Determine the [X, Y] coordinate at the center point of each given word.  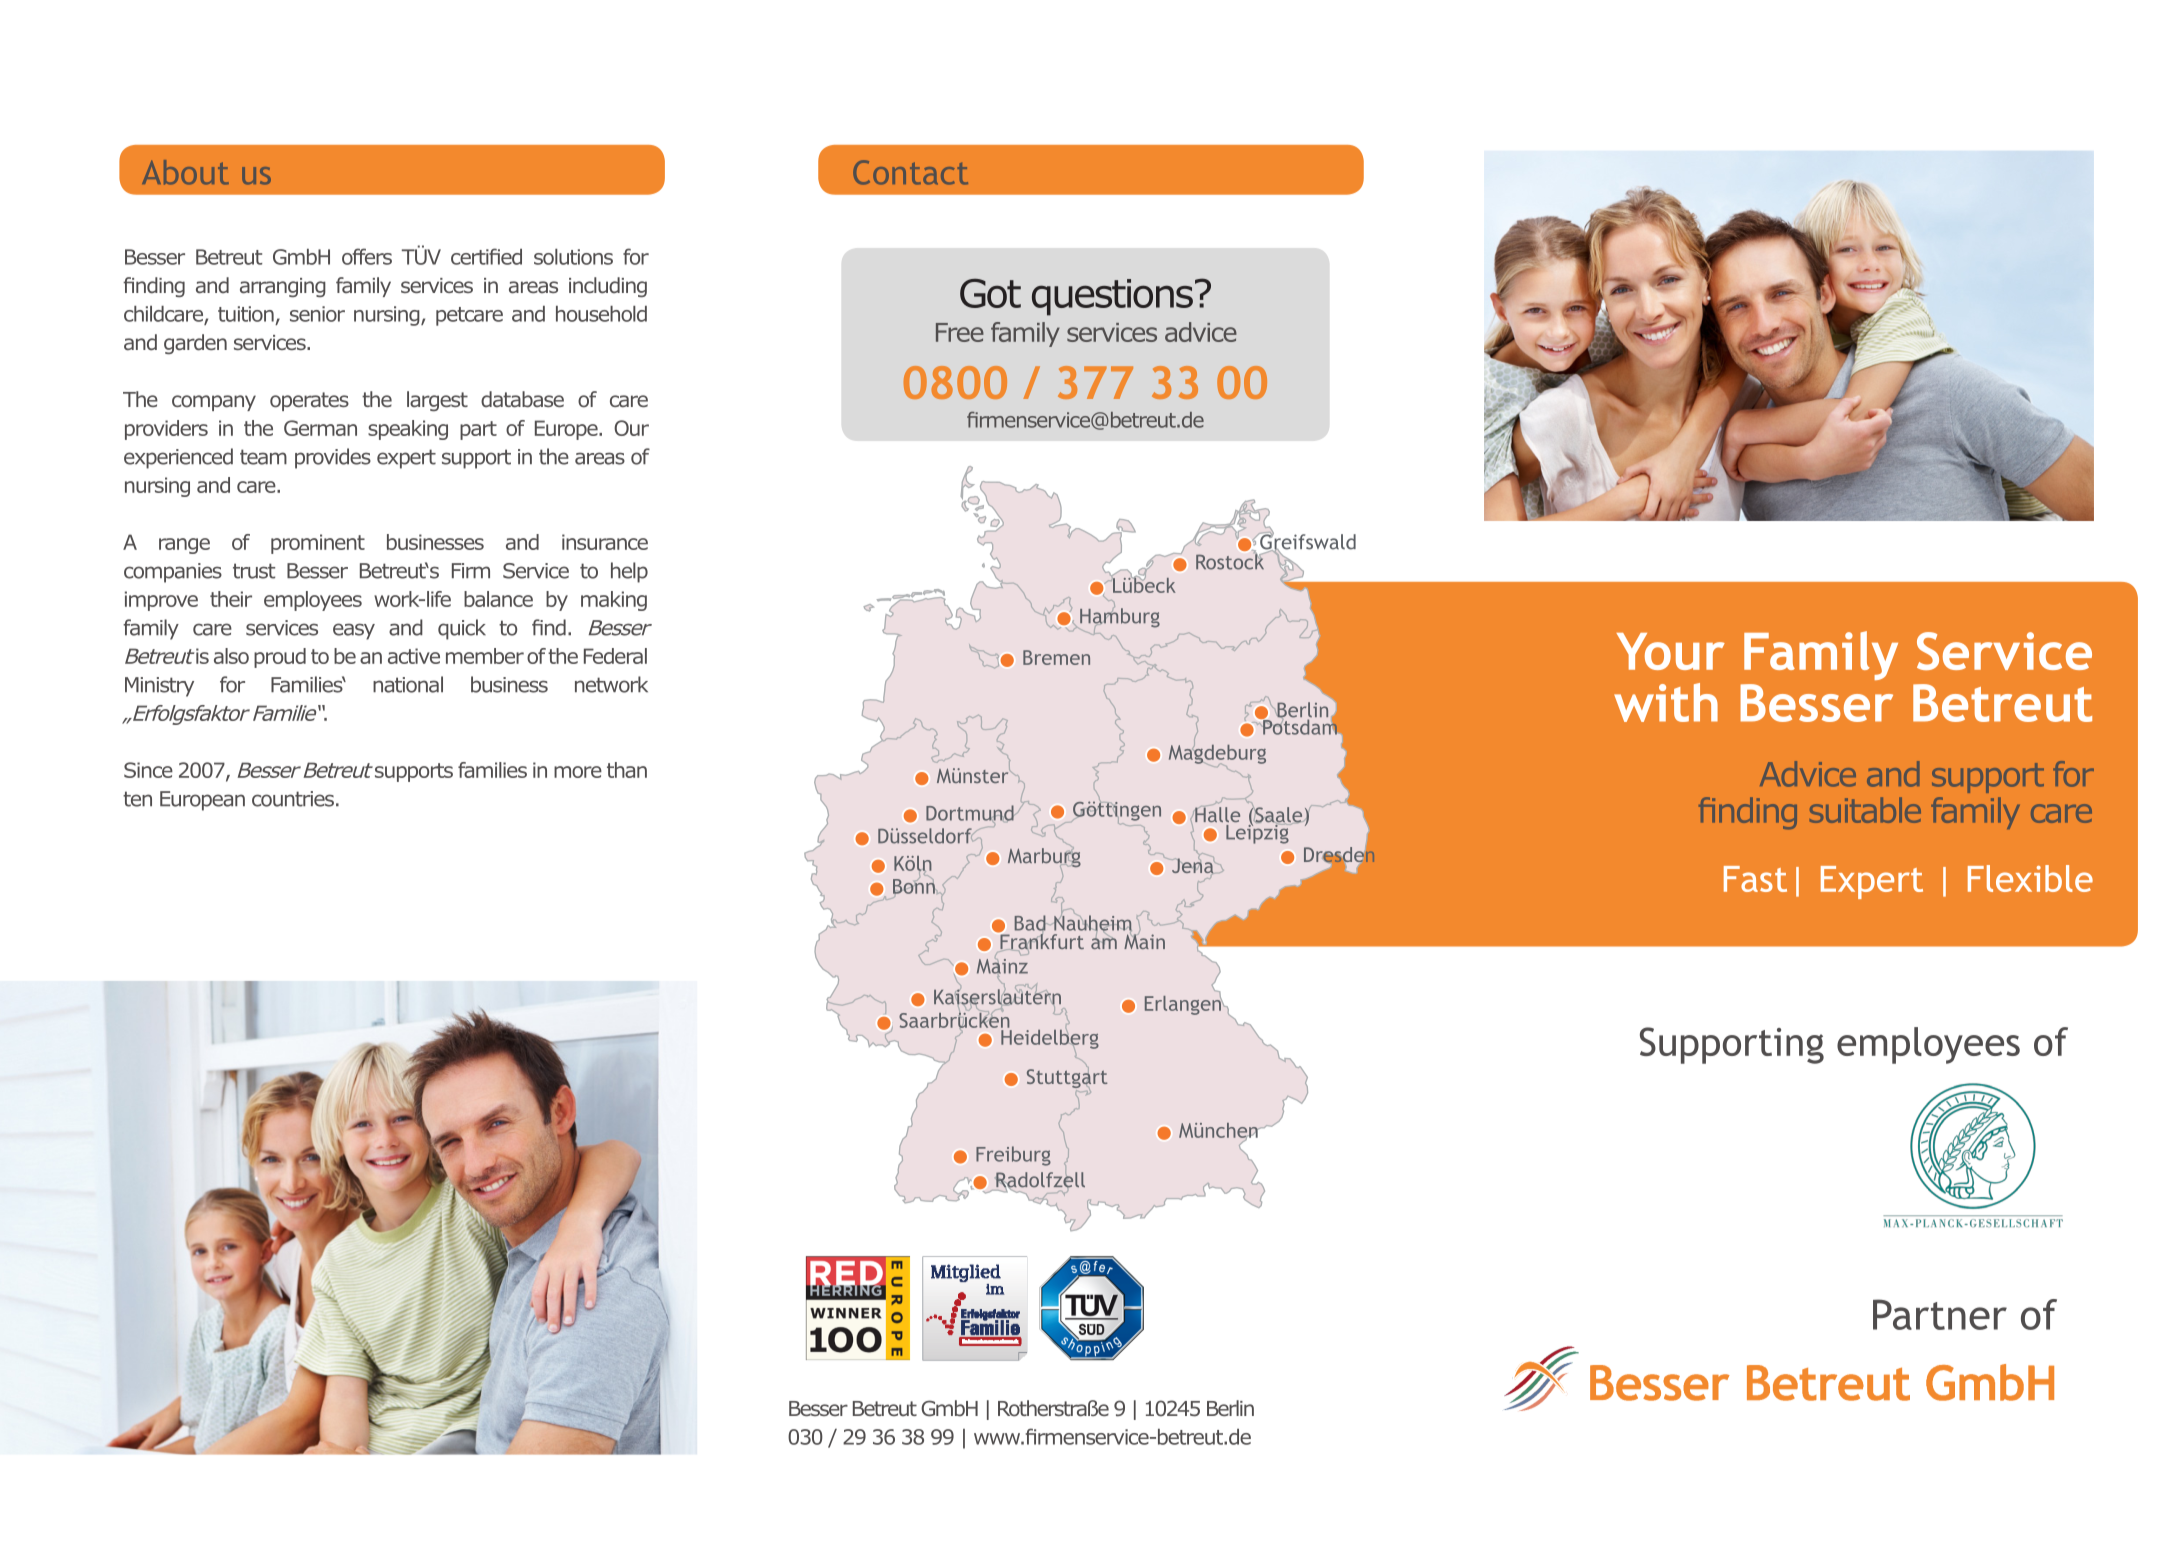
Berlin [1230, 1408]
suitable [1865, 810]
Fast [1755, 879]
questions [1112, 297]
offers [367, 256]
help [629, 572]
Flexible [2030, 878]
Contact [910, 172]
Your [1671, 651]
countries [293, 799]
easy [354, 631]
